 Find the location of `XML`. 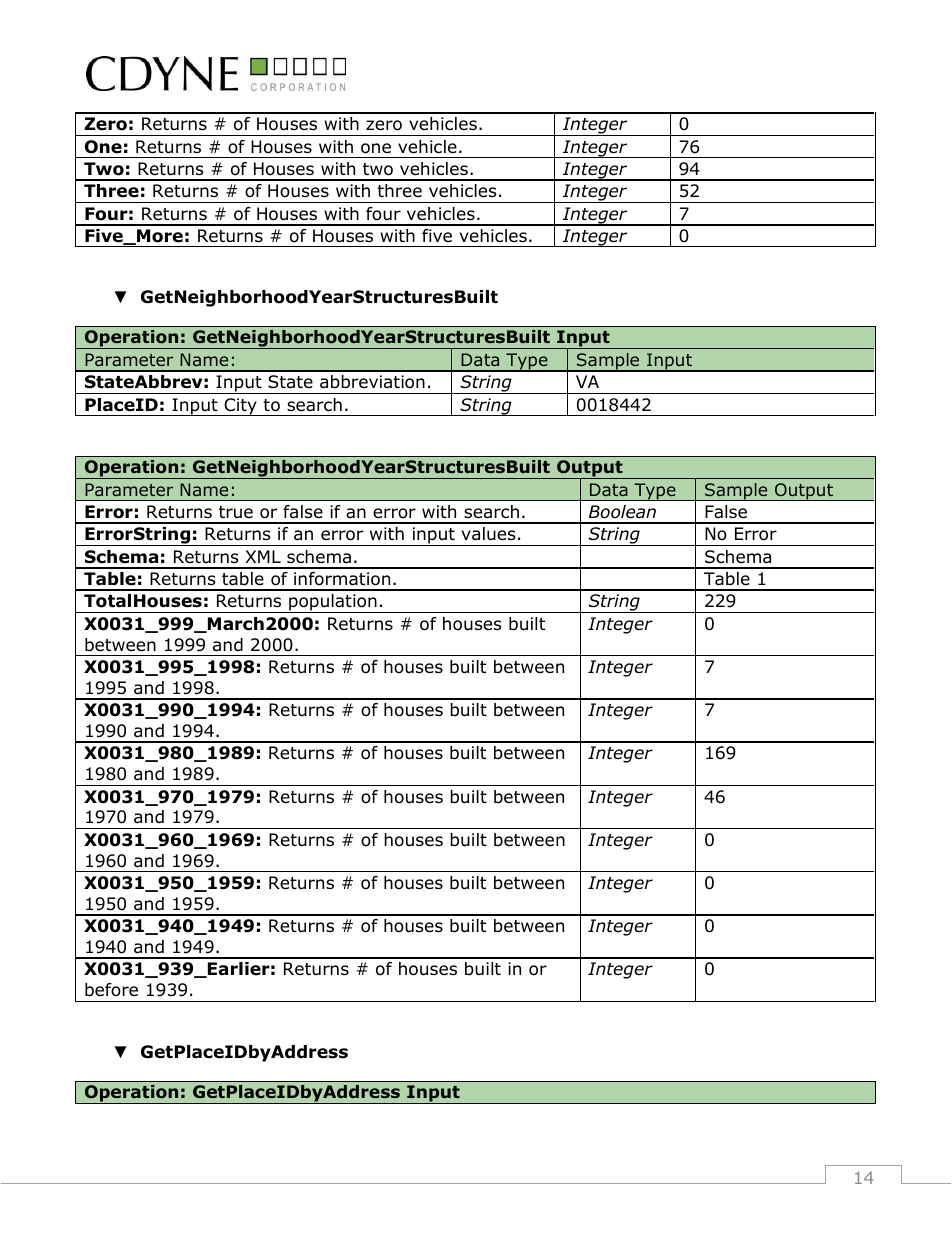

XML is located at coordinates (263, 556).
